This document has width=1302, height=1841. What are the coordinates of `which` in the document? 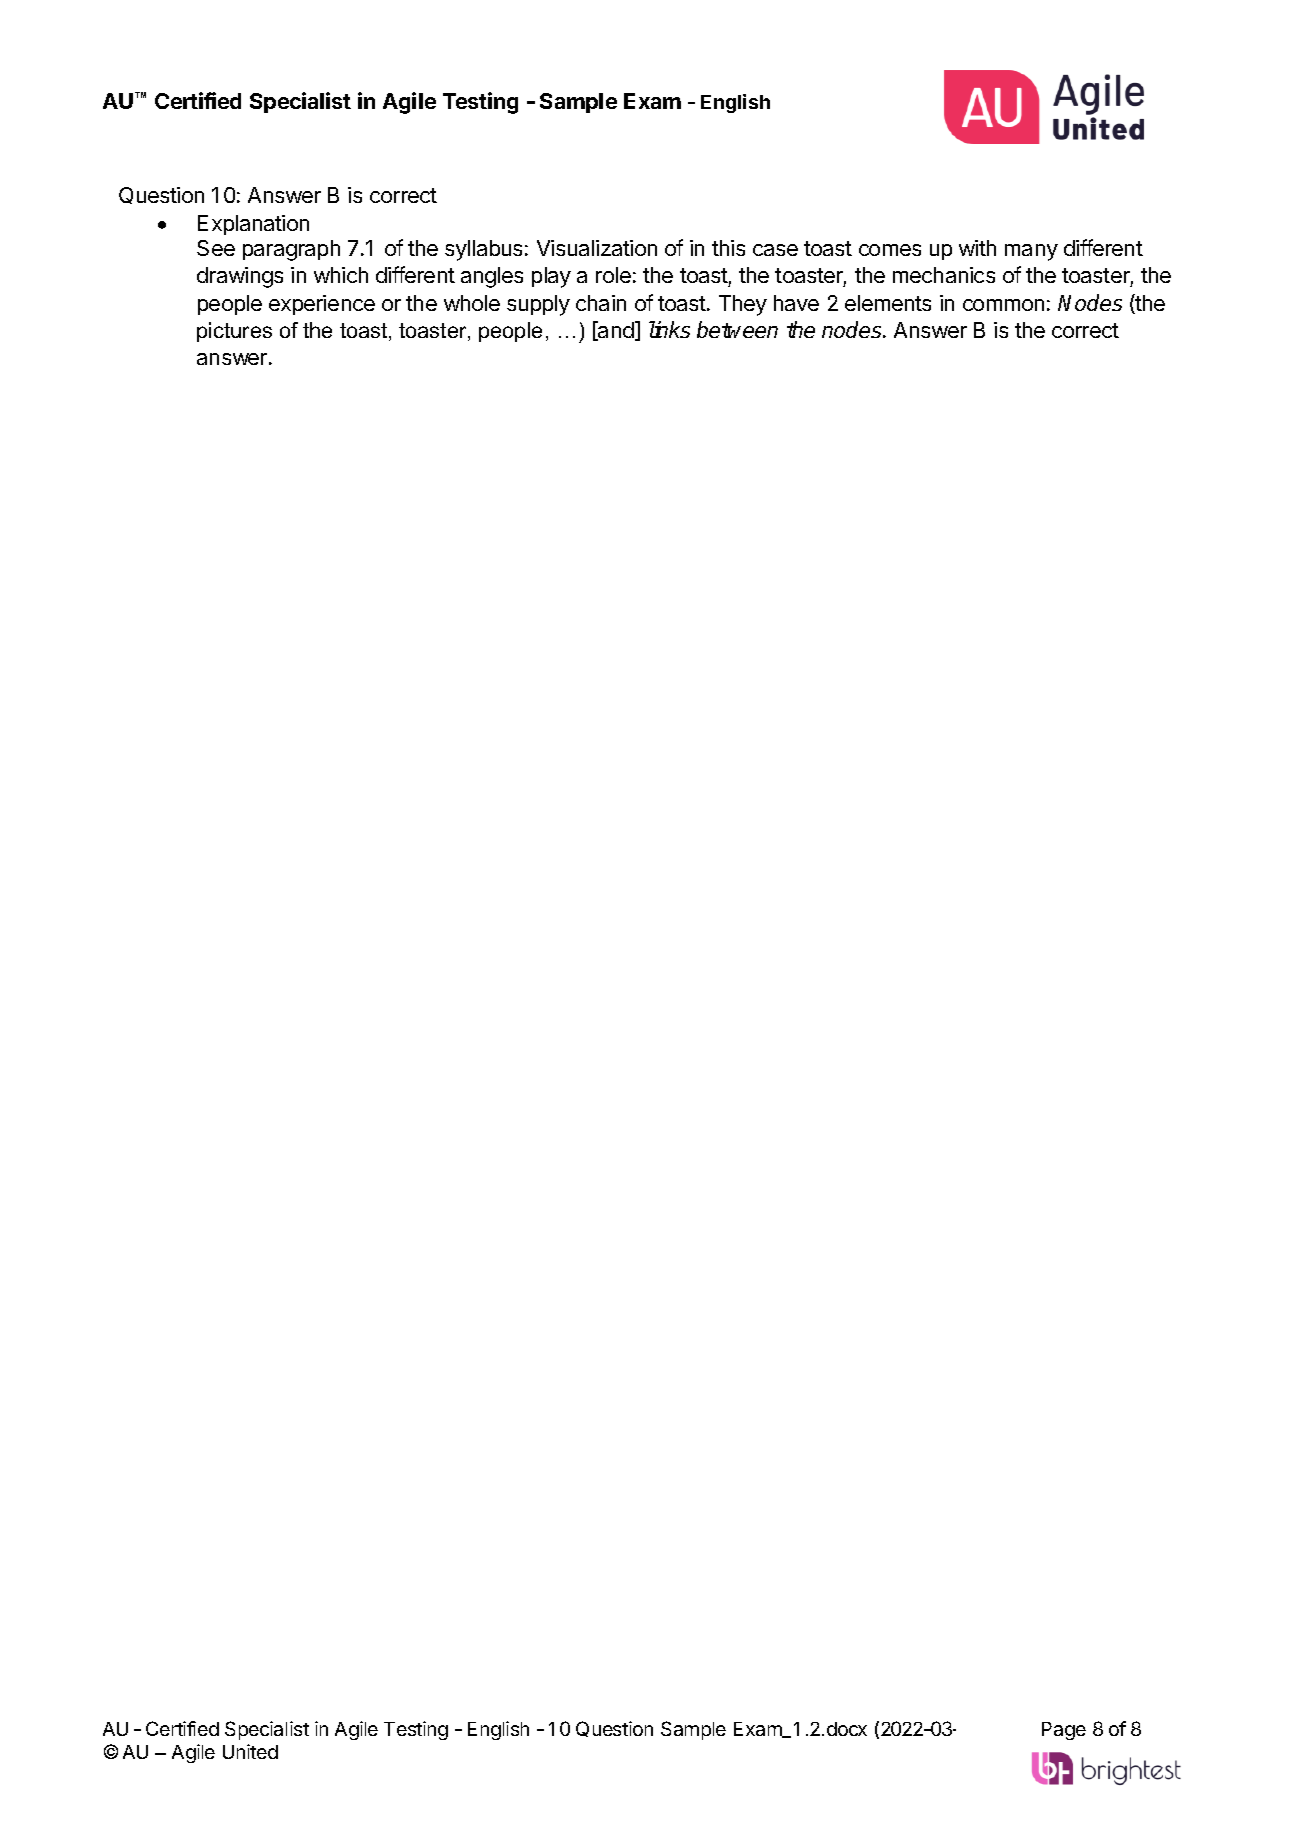 It's located at (341, 275).
